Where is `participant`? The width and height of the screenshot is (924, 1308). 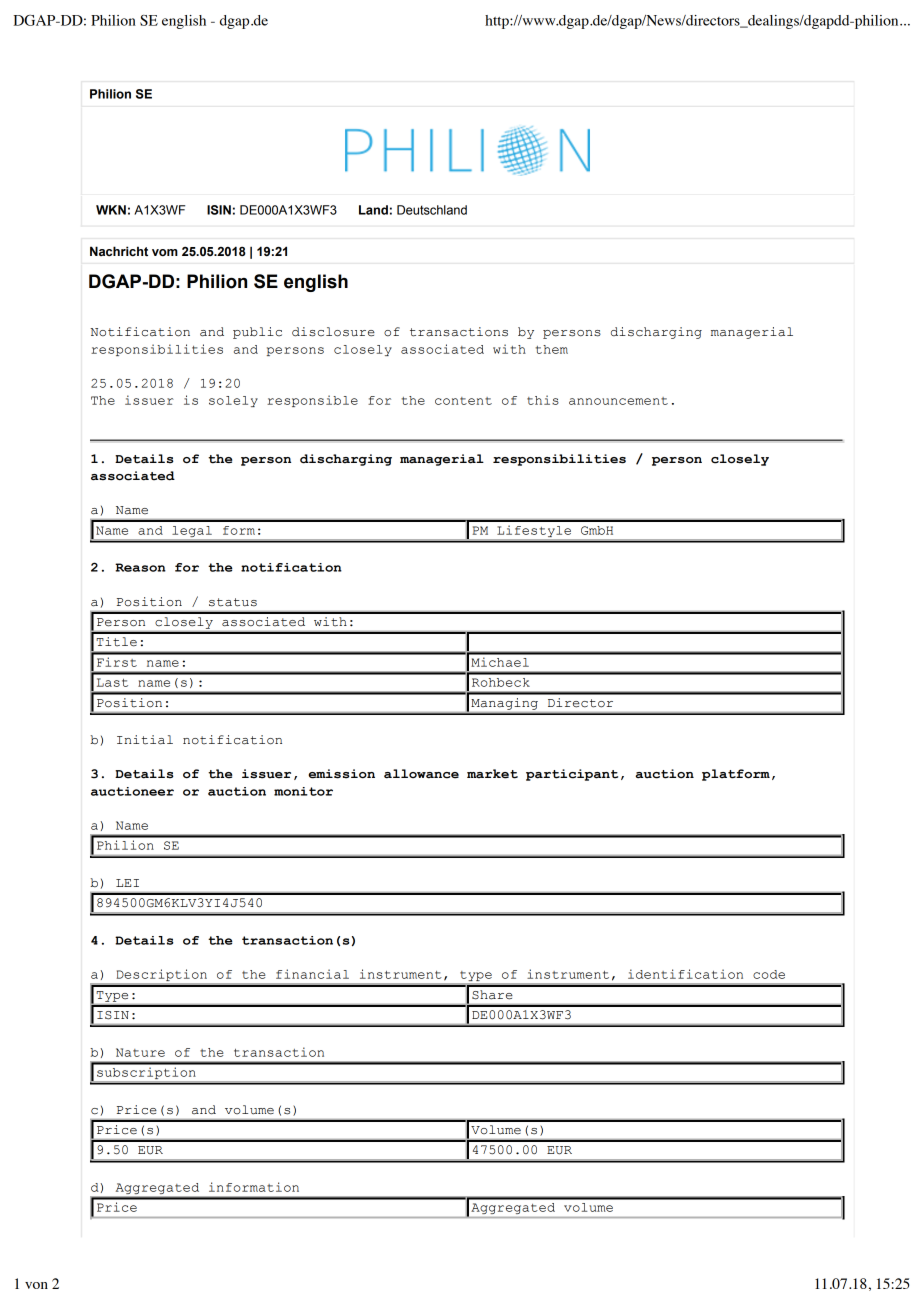
participant is located at coordinates (572, 775).
